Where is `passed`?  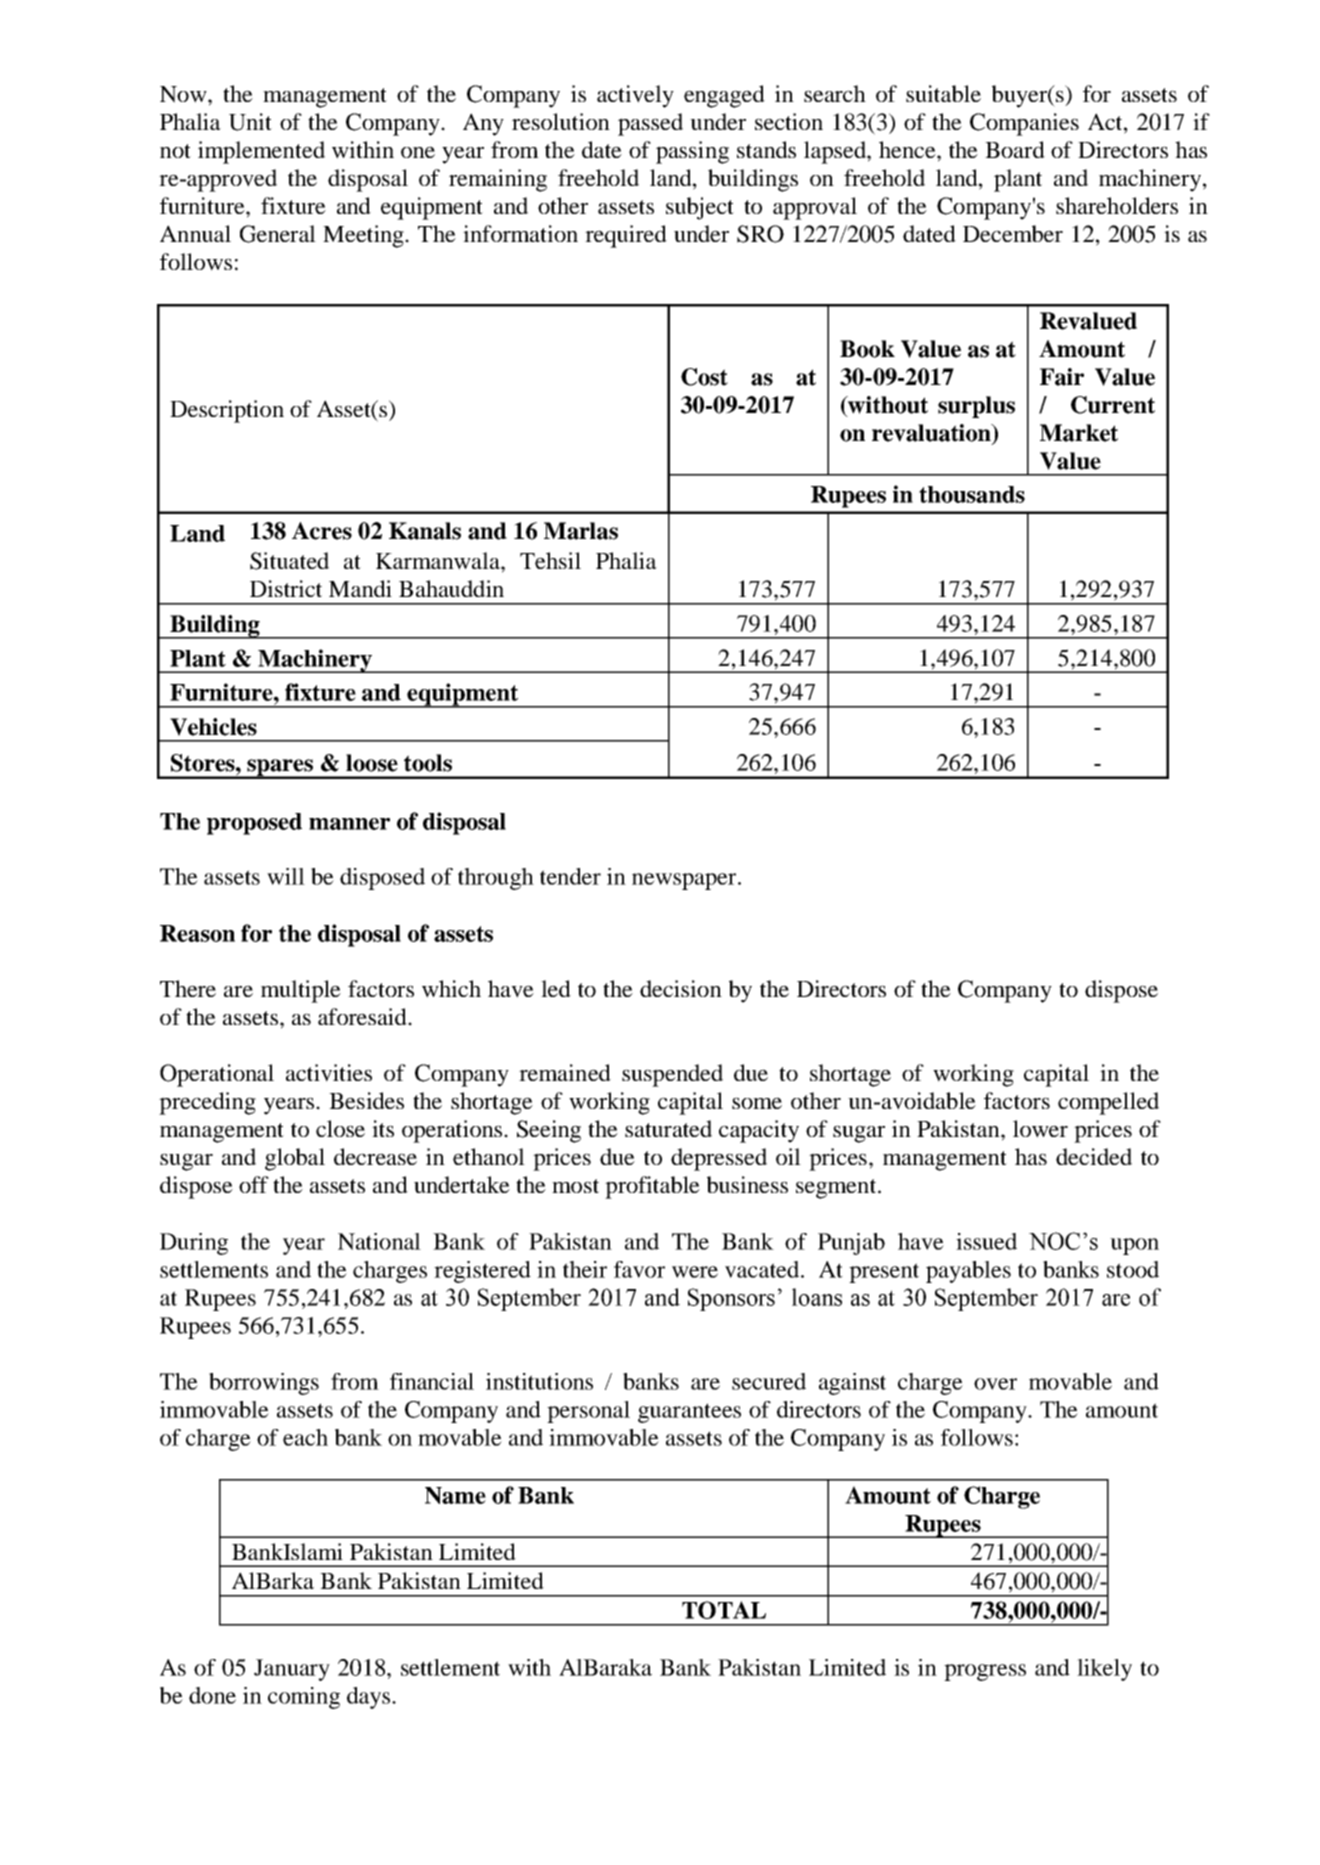 passed is located at coordinates (650, 124).
